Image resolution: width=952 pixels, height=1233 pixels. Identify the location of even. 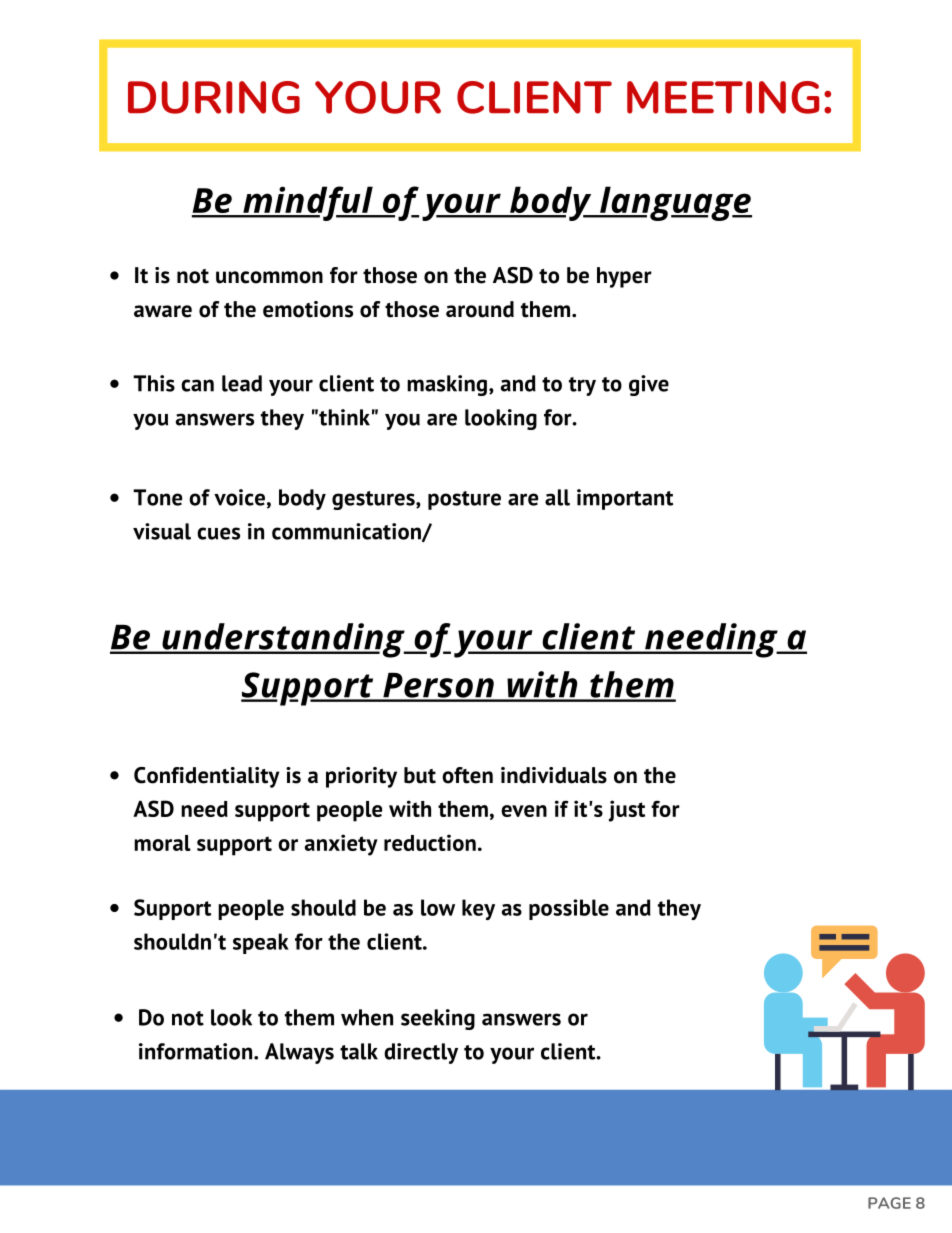
(524, 811).
